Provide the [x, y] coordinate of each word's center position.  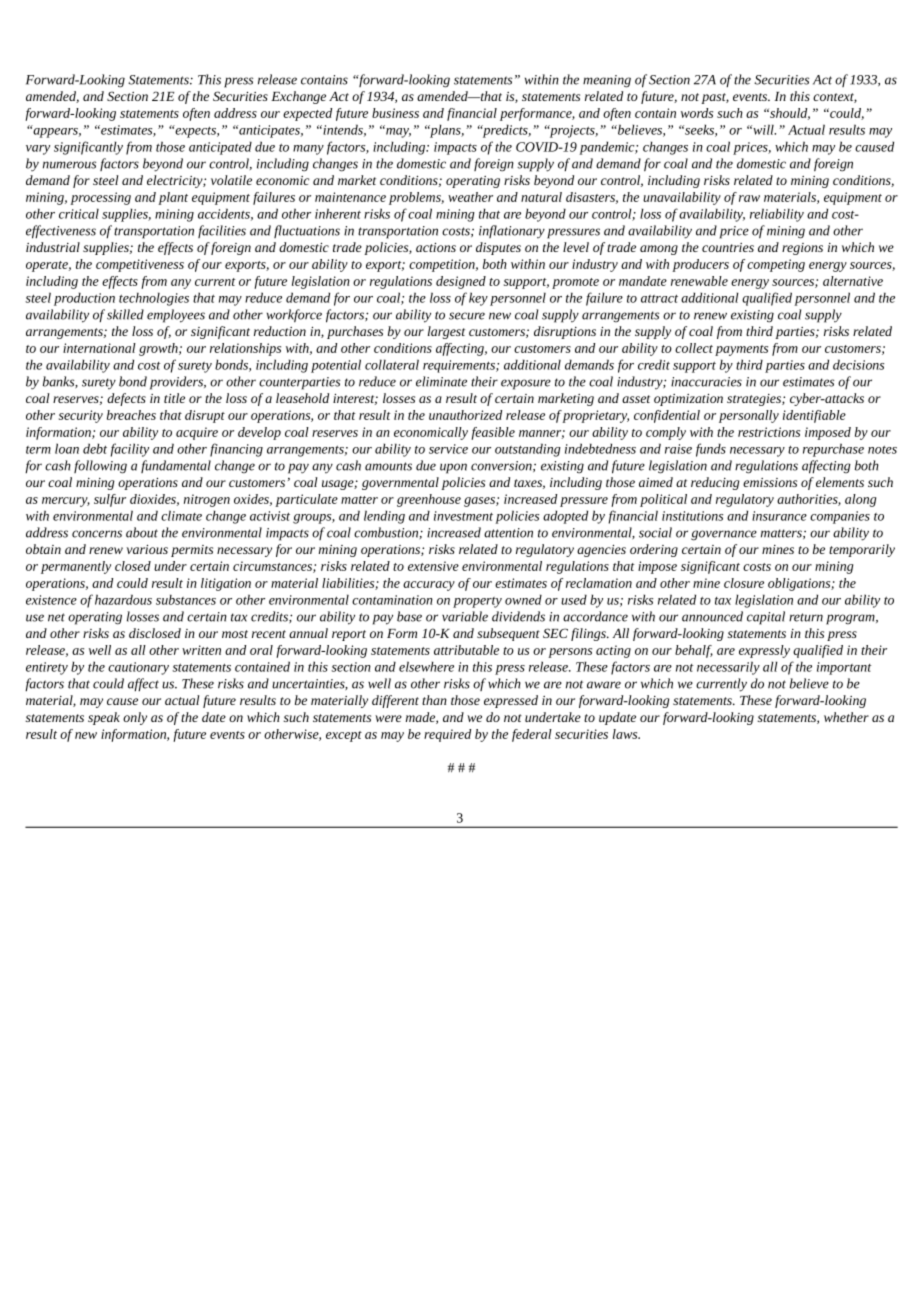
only [135, 718]
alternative [853, 281]
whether [846, 717]
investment [463, 516]
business [395, 113]
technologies [154, 299]
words [697, 113]
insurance [779, 516]
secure [467, 316]
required [447, 735]
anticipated [220, 148]
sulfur [110, 500]
